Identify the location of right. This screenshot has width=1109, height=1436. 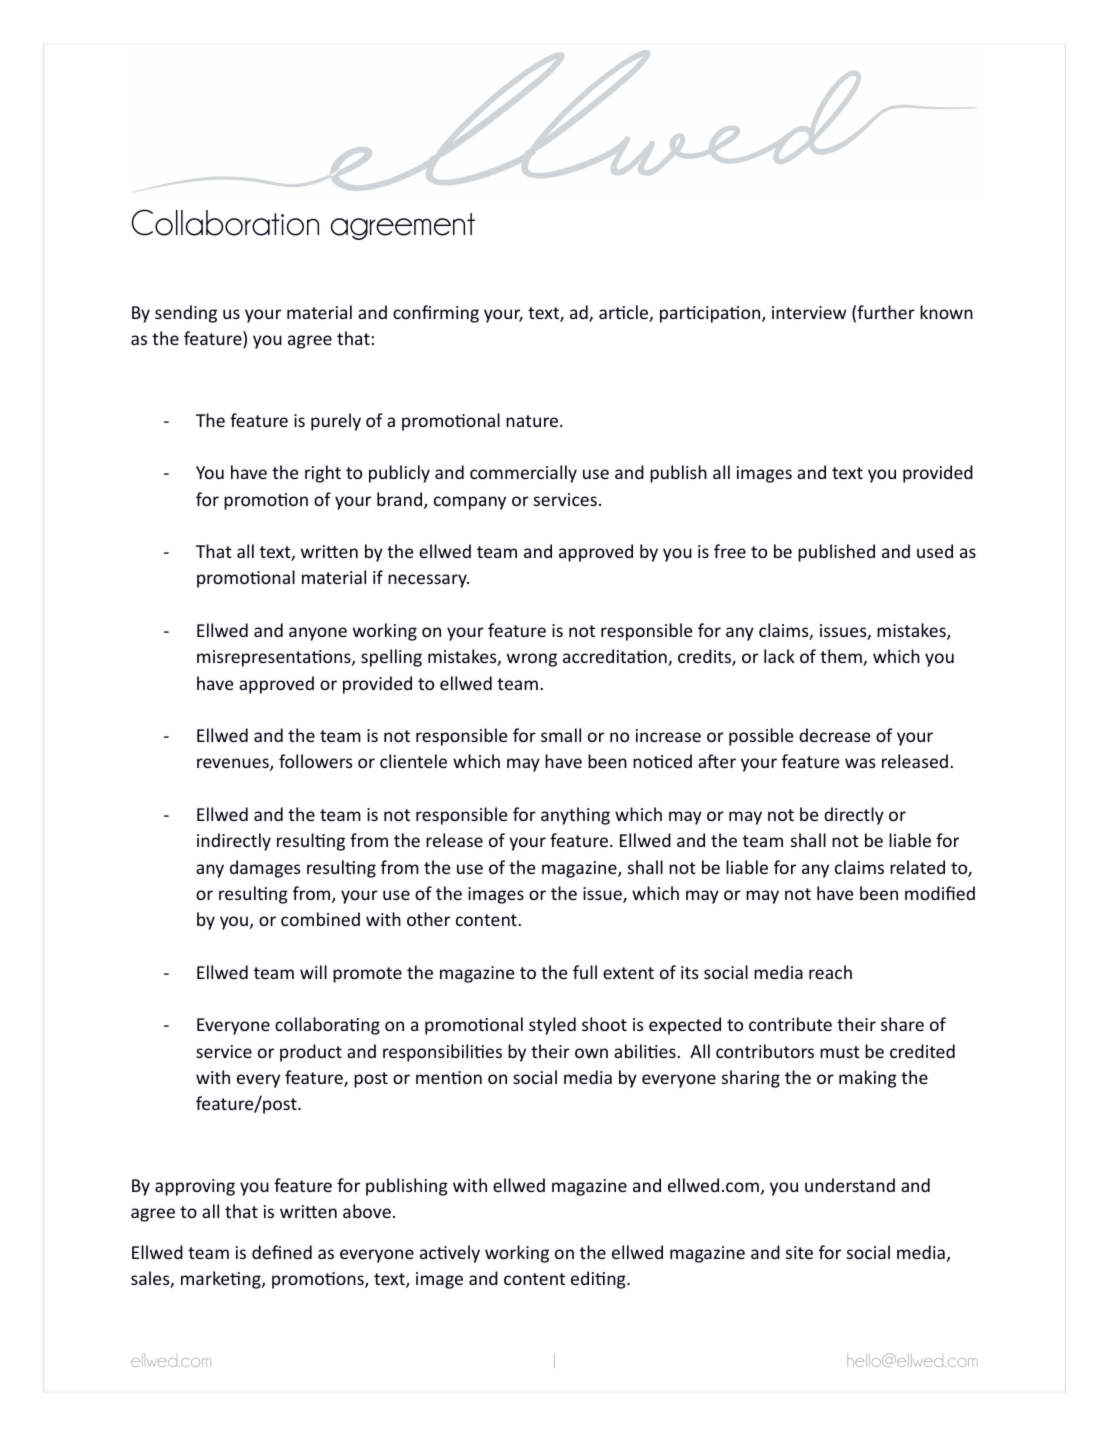
(323, 474).
